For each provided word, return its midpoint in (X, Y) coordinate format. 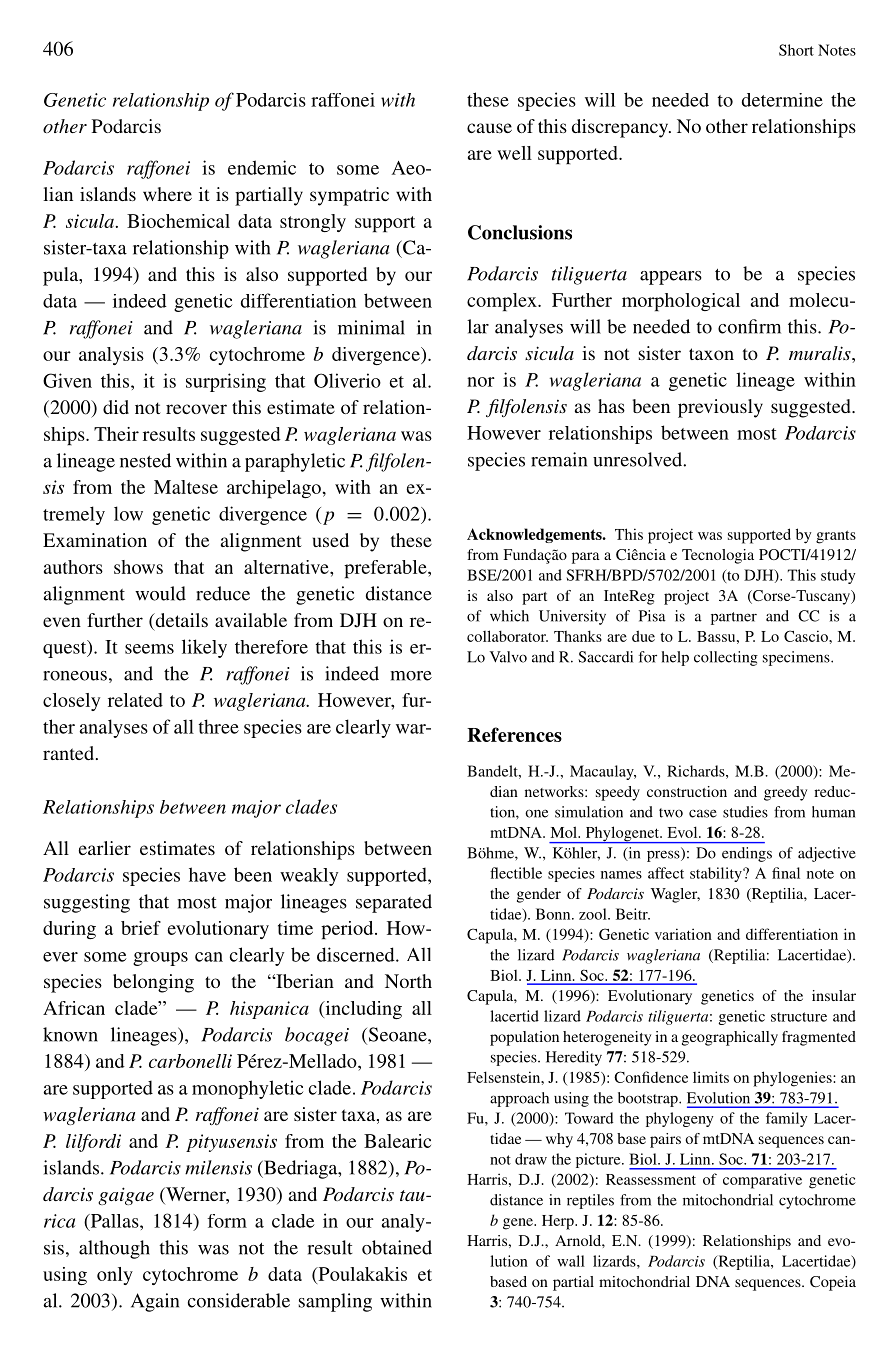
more (411, 676)
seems (149, 649)
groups (160, 959)
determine (782, 100)
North (408, 981)
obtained (397, 1247)
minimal (371, 327)
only (115, 1276)
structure (799, 1017)
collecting (726, 658)
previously (720, 408)
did (116, 407)
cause (489, 128)
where (167, 194)
